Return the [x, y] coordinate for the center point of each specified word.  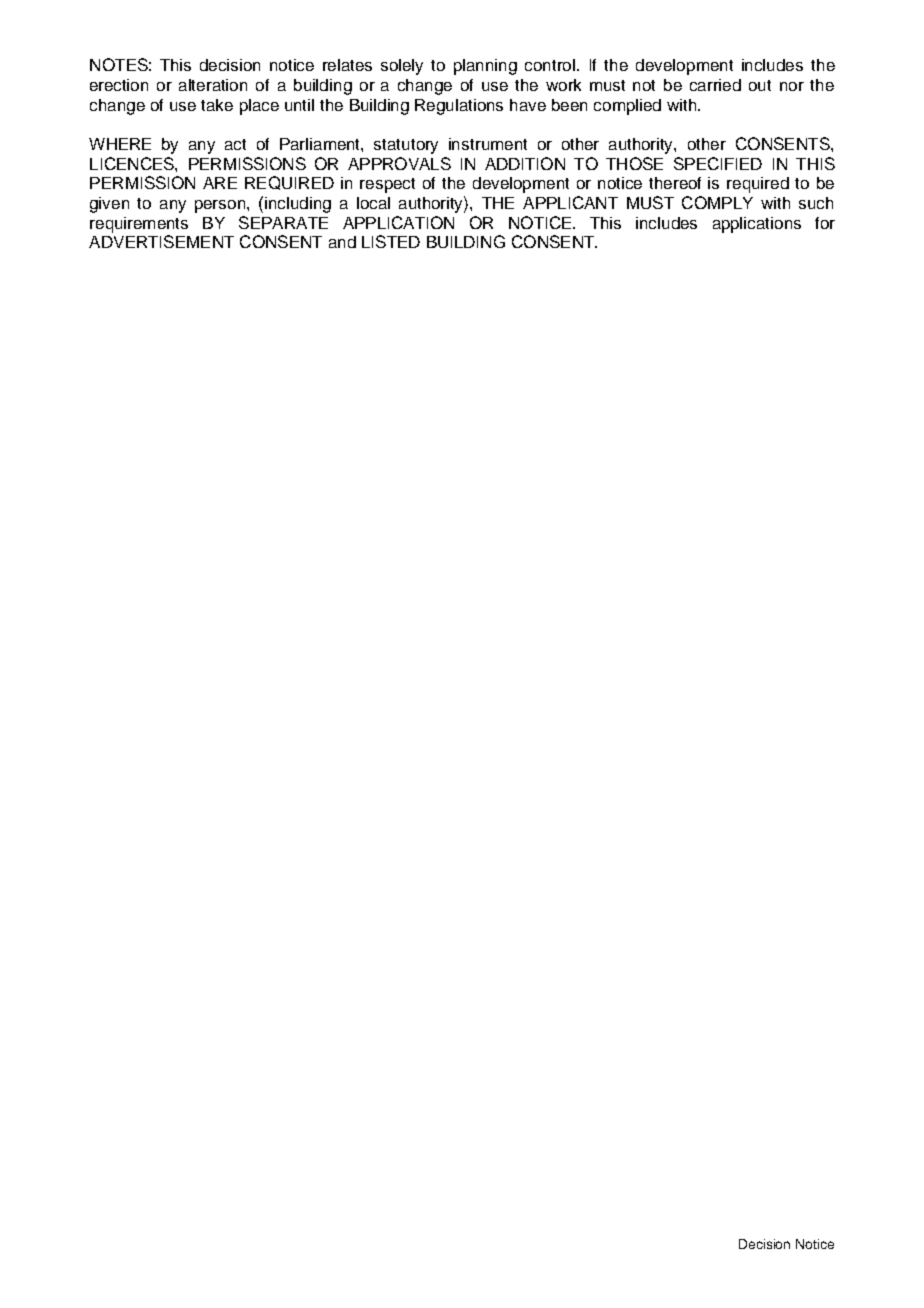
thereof [675, 183]
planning [485, 67]
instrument [488, 144]
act [235, 144]
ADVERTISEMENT [161, 241]
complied [627, 107]
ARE [220, 183]
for [825, 223]
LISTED [391, 241]
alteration [213, 85]
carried [715, 85]
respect [387, 185]
